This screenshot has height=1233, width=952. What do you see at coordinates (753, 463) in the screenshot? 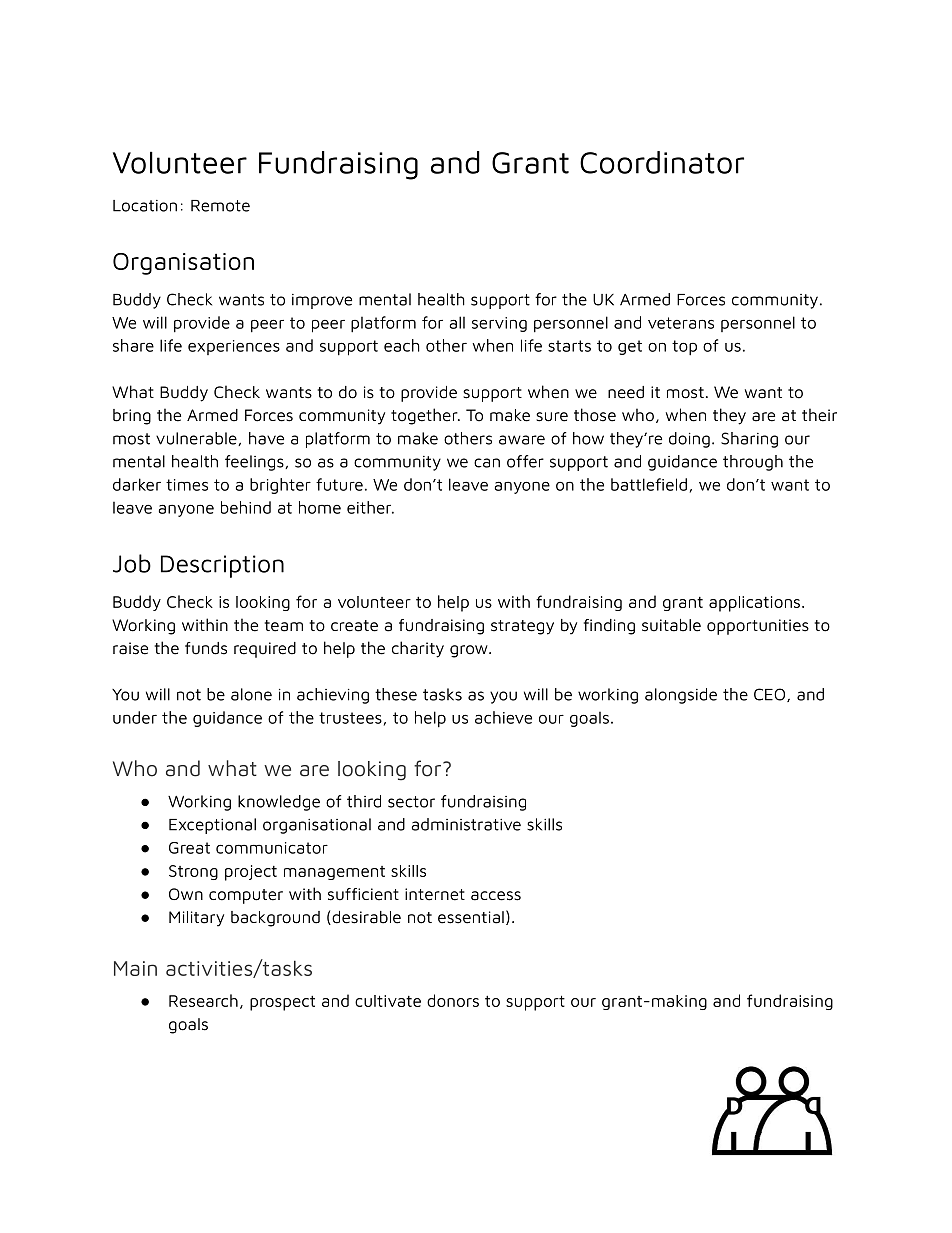
I see `through` at bounding box center [753, 463].
